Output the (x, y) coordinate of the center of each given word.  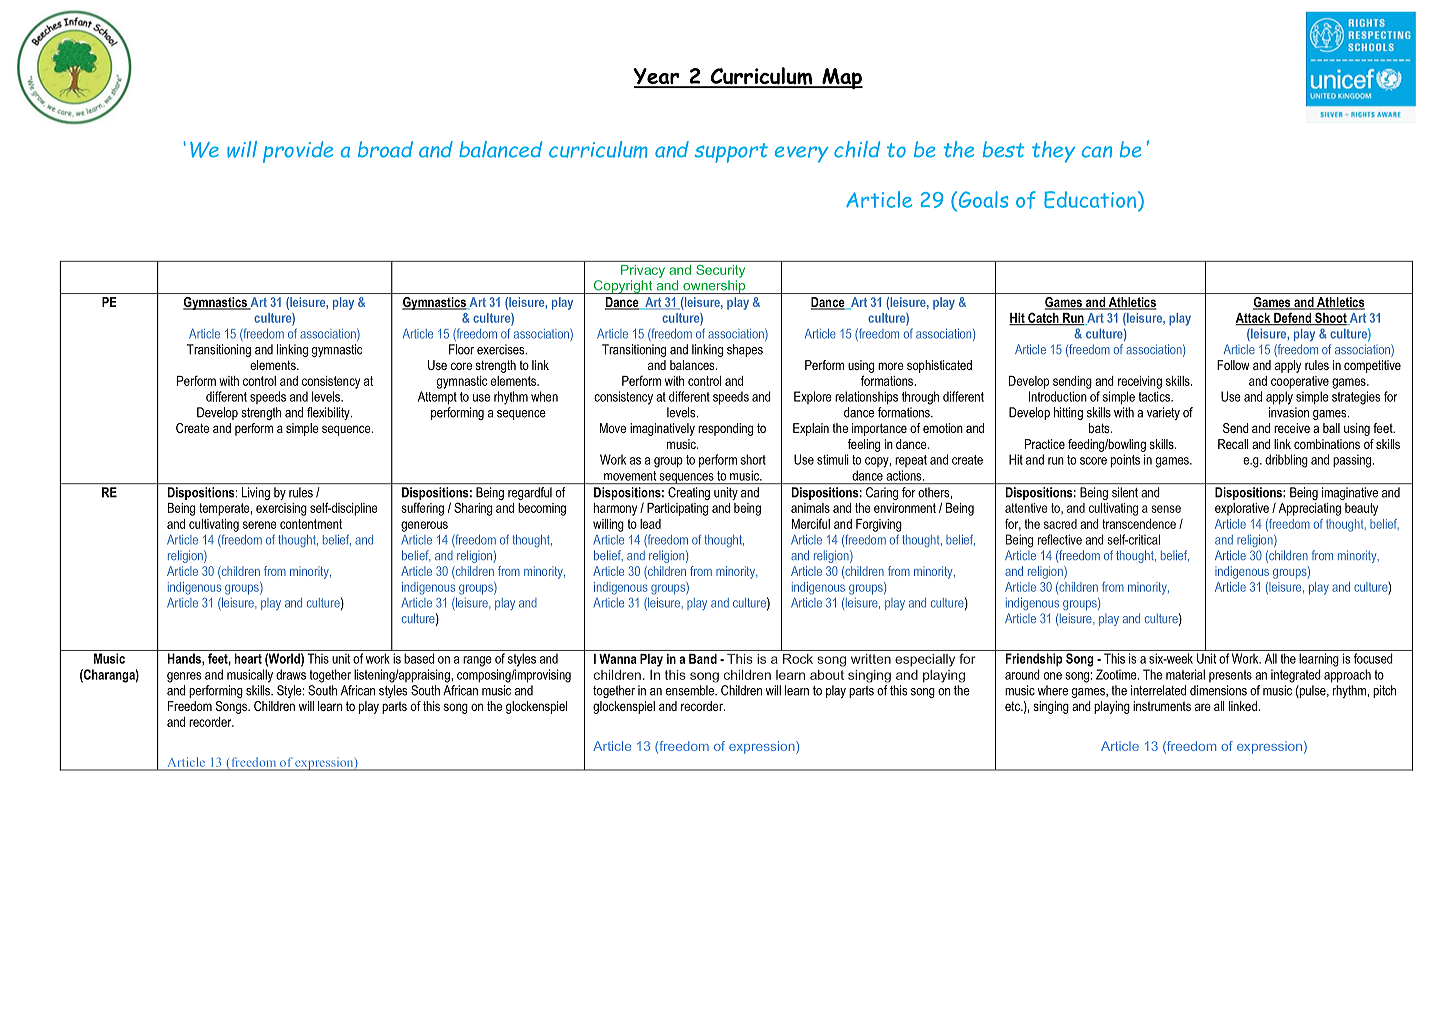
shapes (745, 350)
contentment (311, 524)
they (1053, 152)
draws (291, 674)
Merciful (811, 523)
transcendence (1139, 524)
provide (298, 152)
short (753, 459)
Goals (982, 199)
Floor (461, 349)
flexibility (329, 413)
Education (1091, 201)
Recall (1233, 444)
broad (385, 149)
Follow (1233, 365)
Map (841, 78)
